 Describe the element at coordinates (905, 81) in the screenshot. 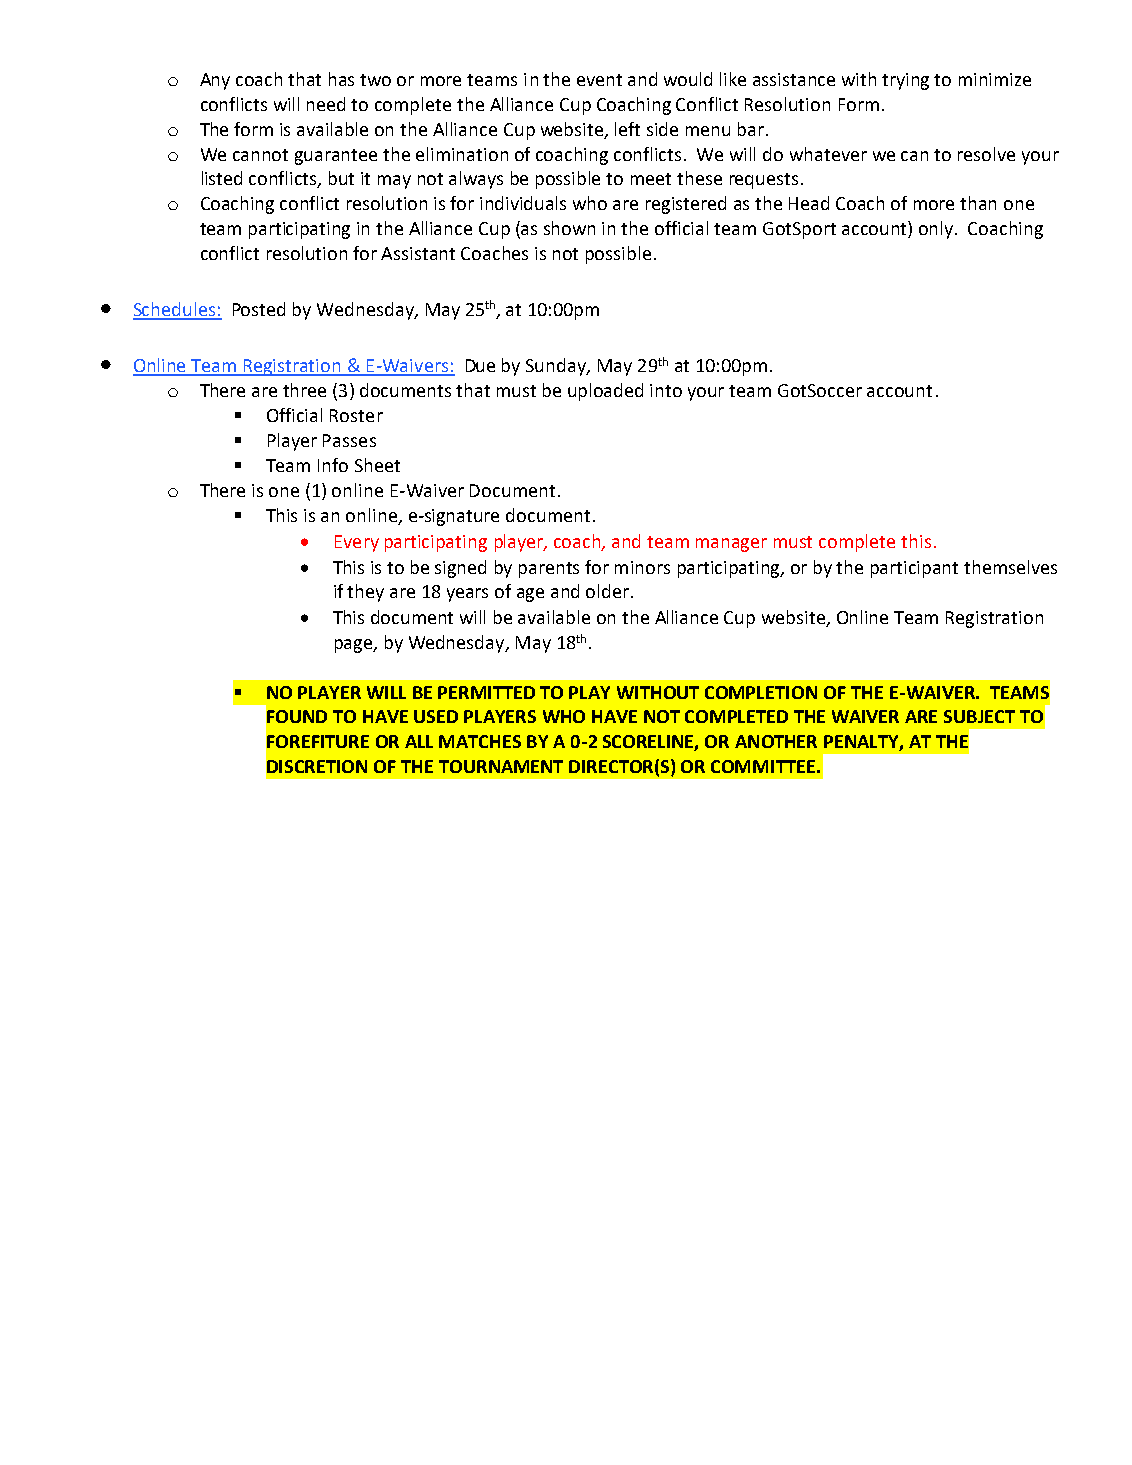

I see `trying` at that location.
